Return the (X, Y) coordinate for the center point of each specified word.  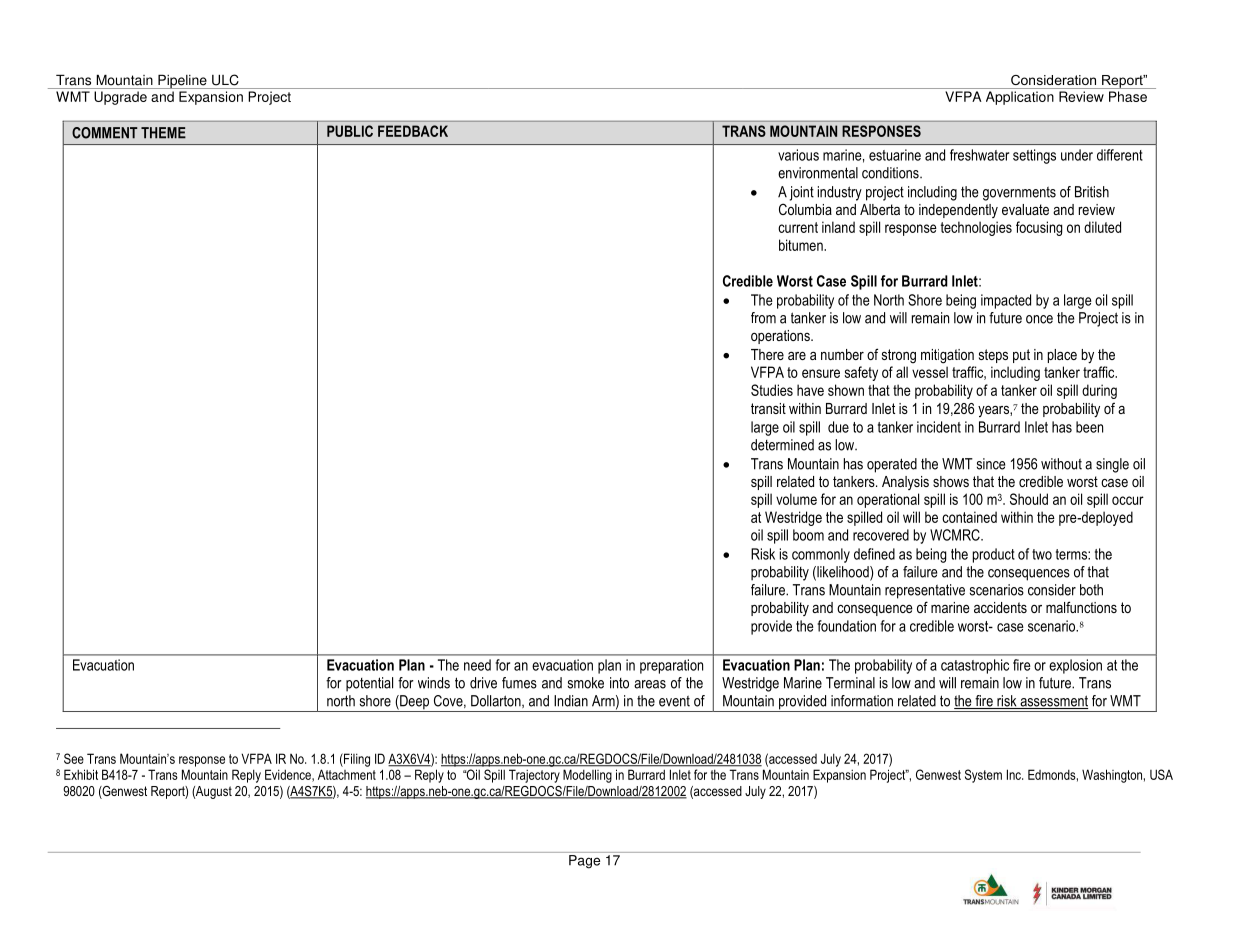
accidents (1000, 607)
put (1021, 356)
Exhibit (81, 774)
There (767, 354)
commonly (821, 555)
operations (781, 337)
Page (584, 862)
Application (1020, 98)
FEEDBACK (413, 131)
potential (369, 684)
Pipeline (182, 81)
